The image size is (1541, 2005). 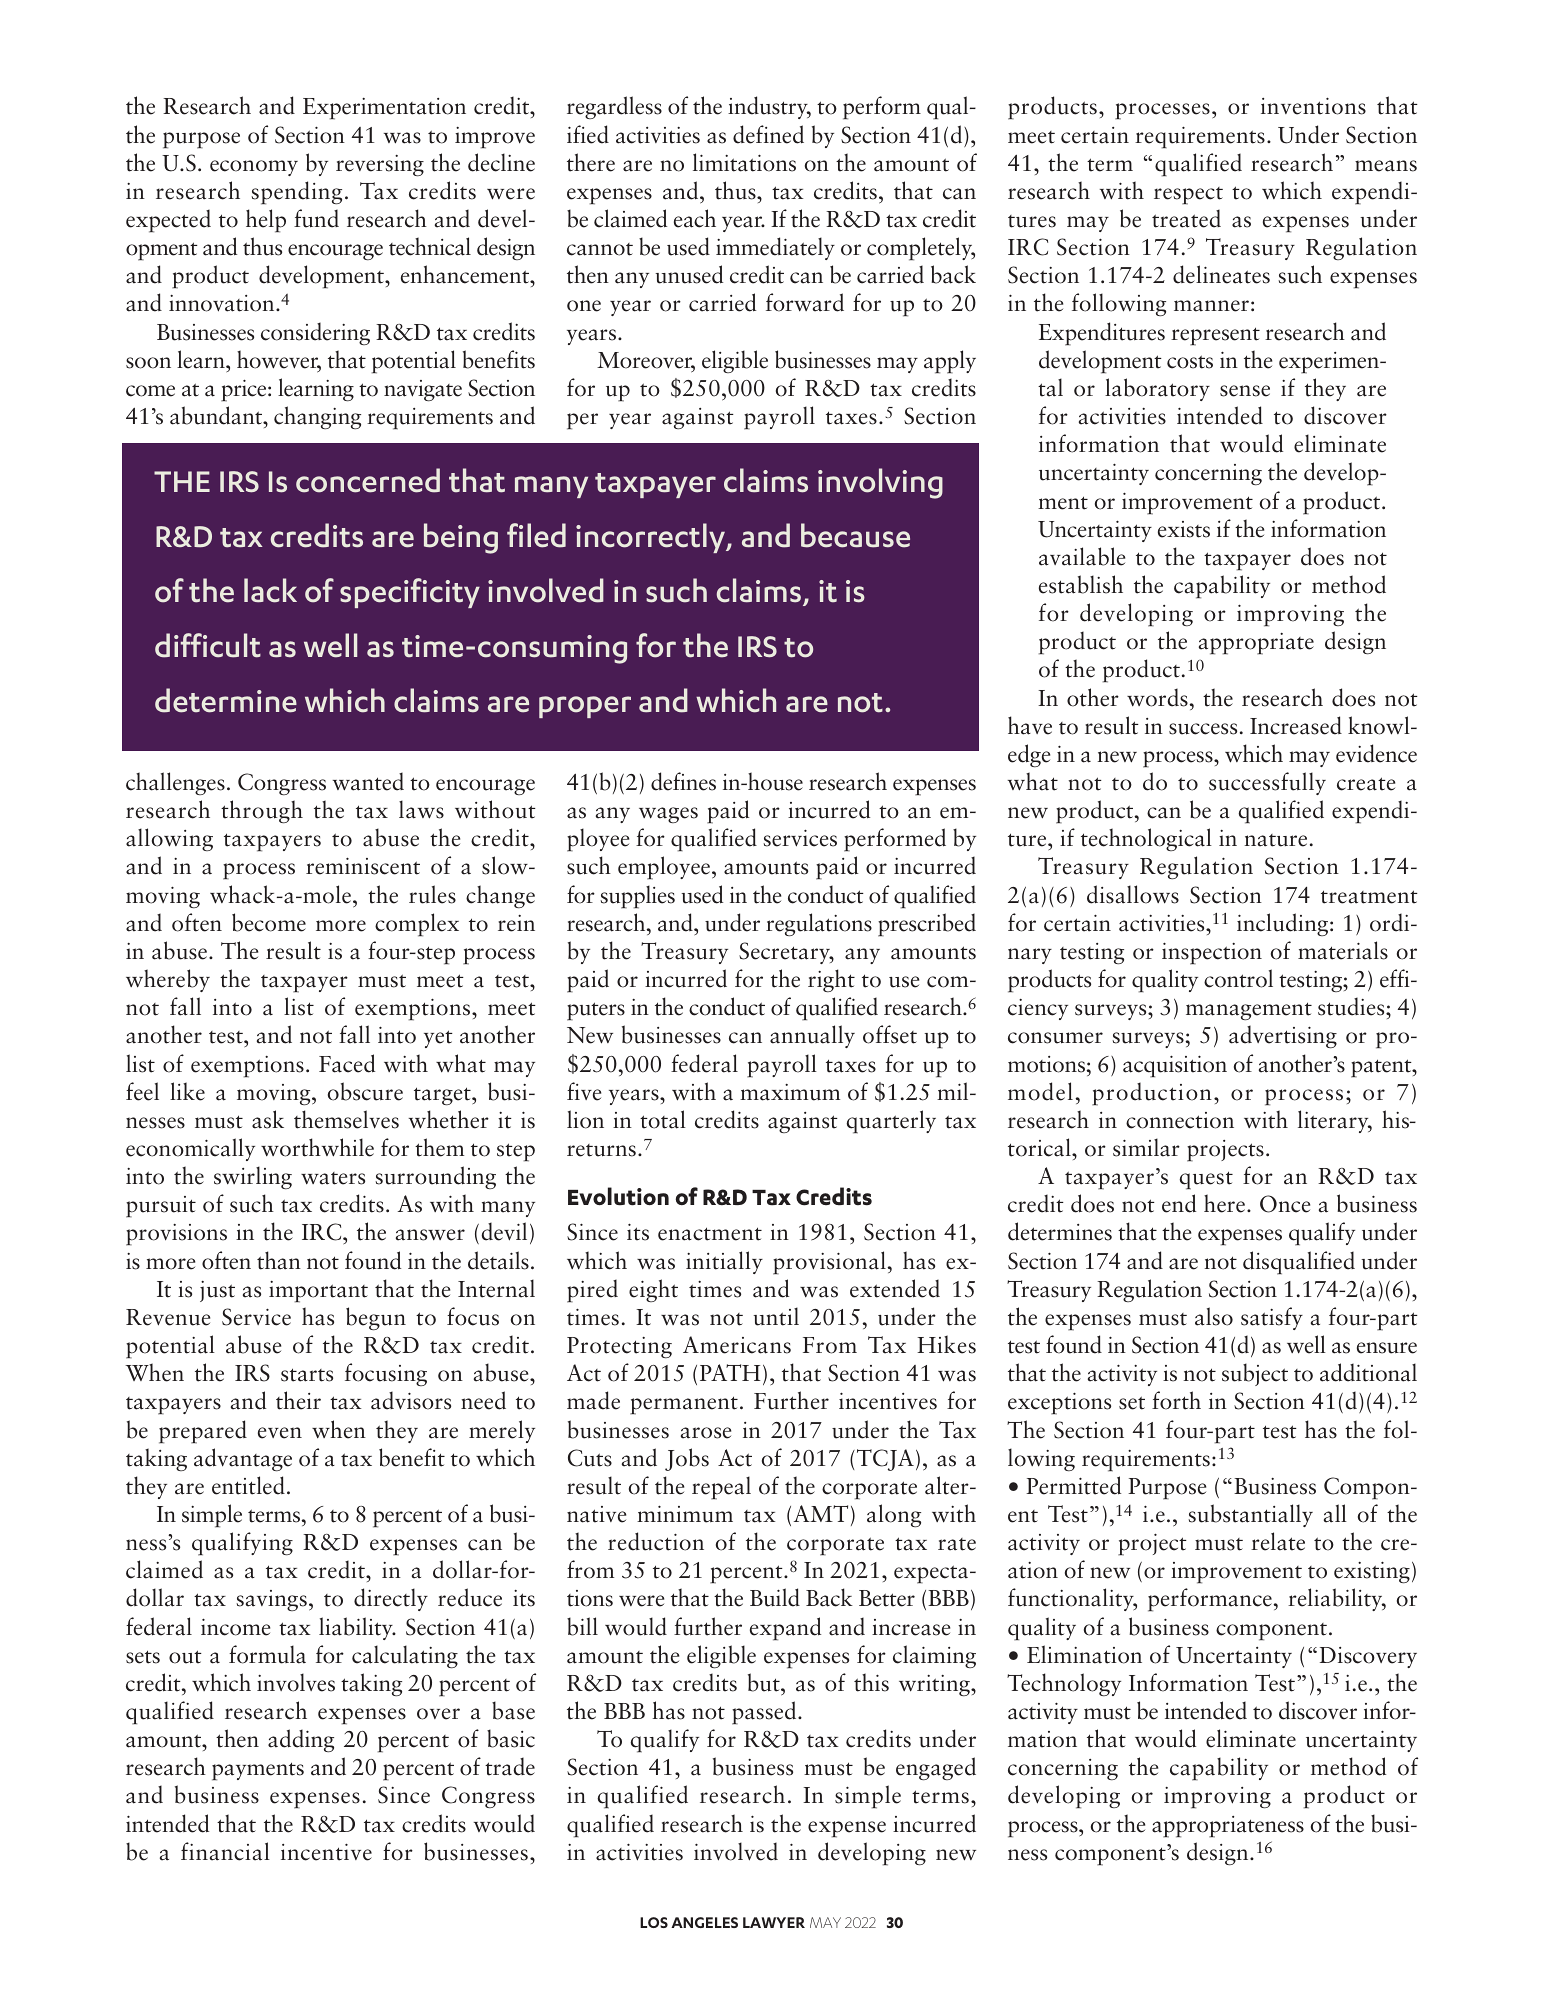 I want to click on economy, so click(x=254, y=168).
